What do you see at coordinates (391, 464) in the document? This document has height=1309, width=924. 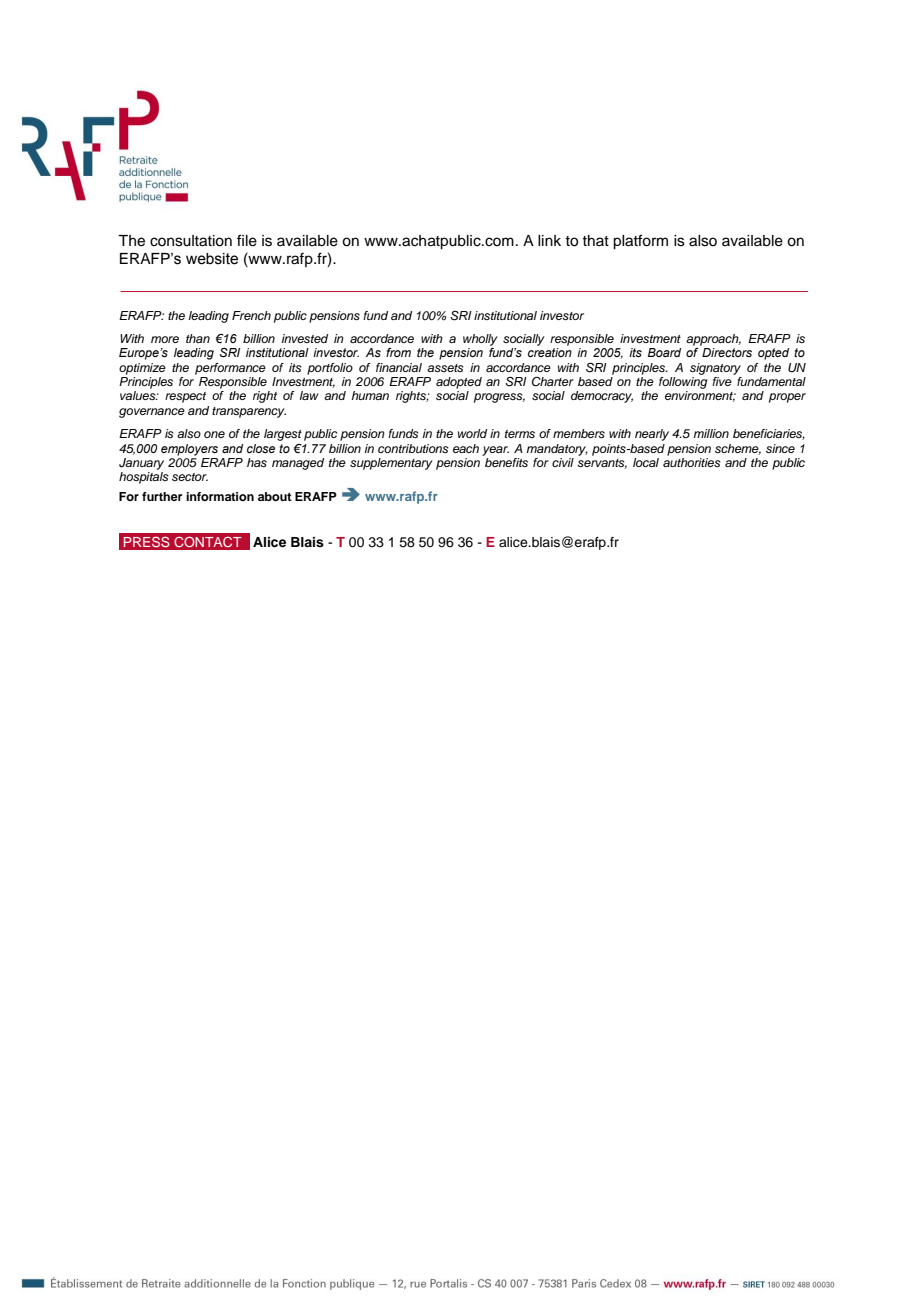 I see `supplementary` at bounding box center [391, 464].
